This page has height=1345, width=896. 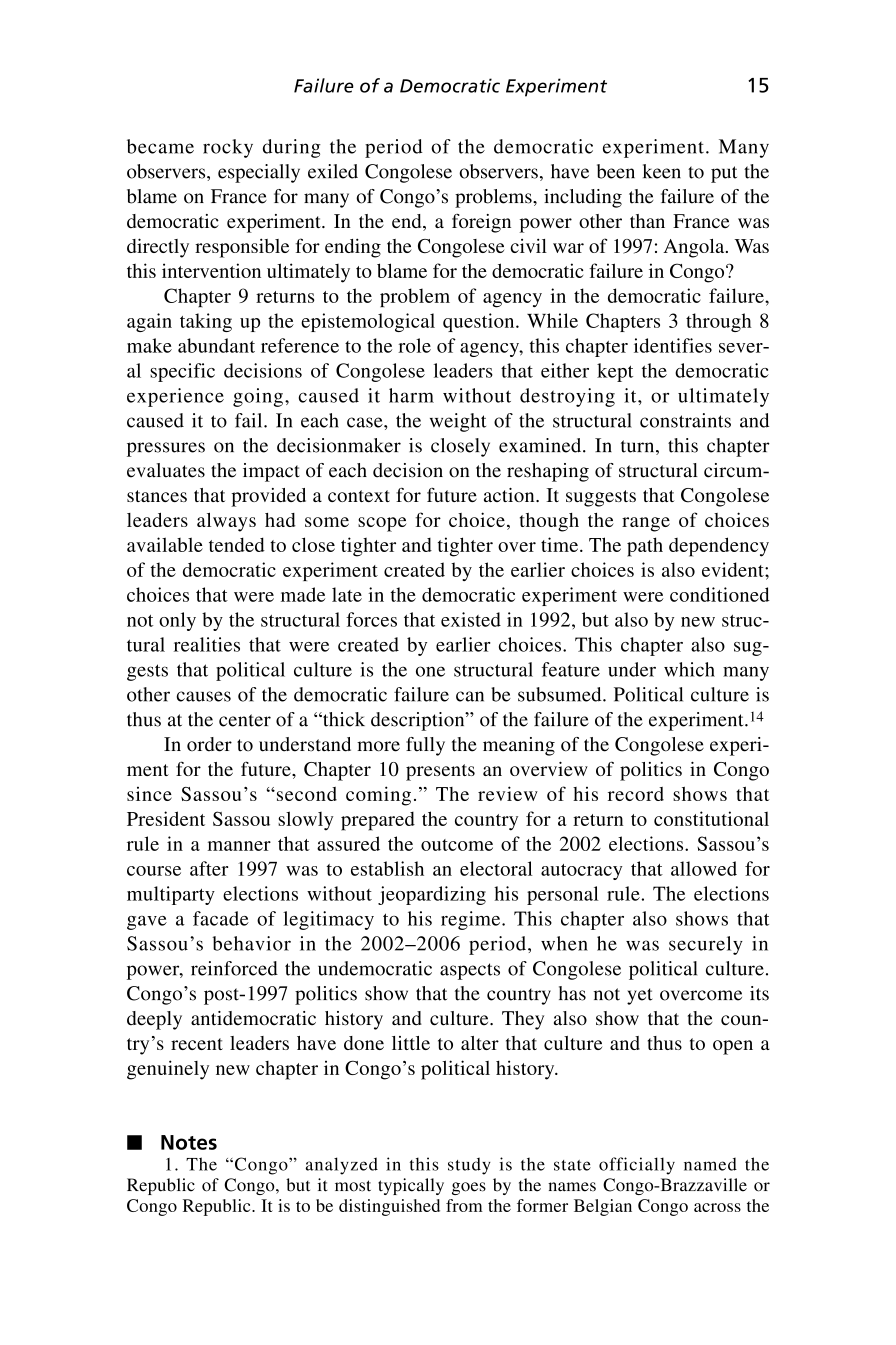 I want to click on keen, so click(x=662, y=171).
